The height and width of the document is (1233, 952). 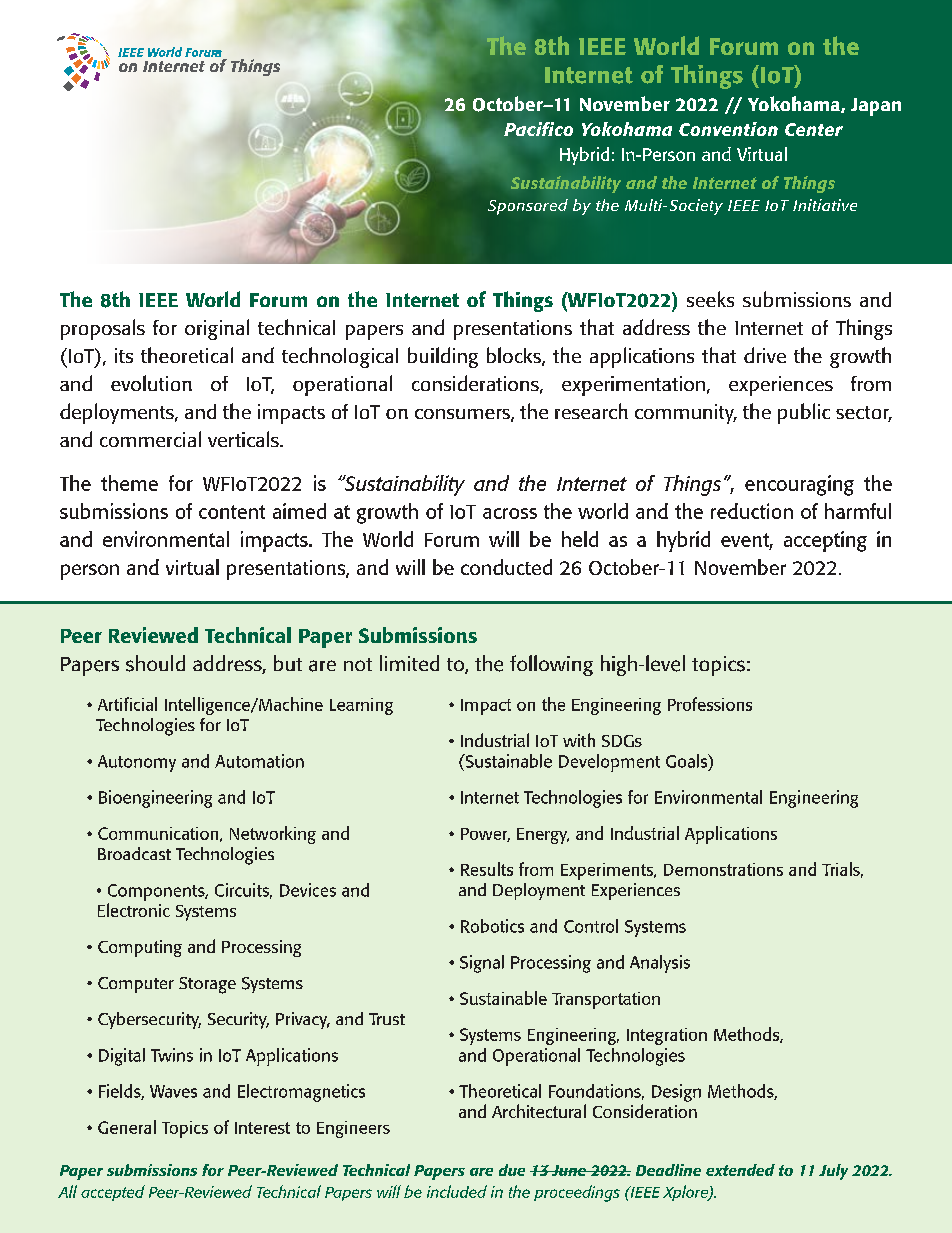 What do you see at coordinates (814, 129) in the document?
I see `Center` at bounding box center [814, 129].
